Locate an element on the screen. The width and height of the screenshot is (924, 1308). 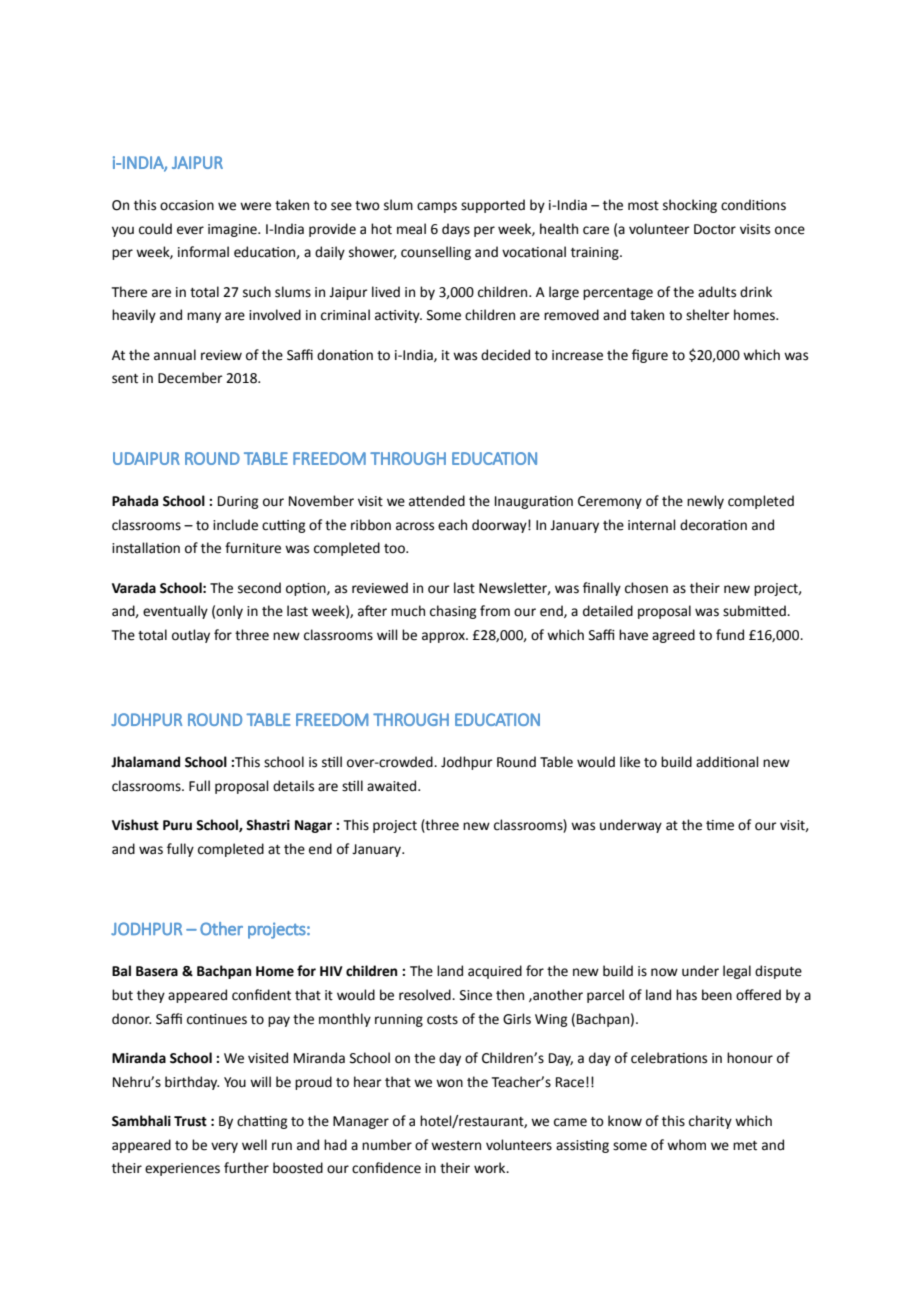
across is located at coordinates (415, 526).
